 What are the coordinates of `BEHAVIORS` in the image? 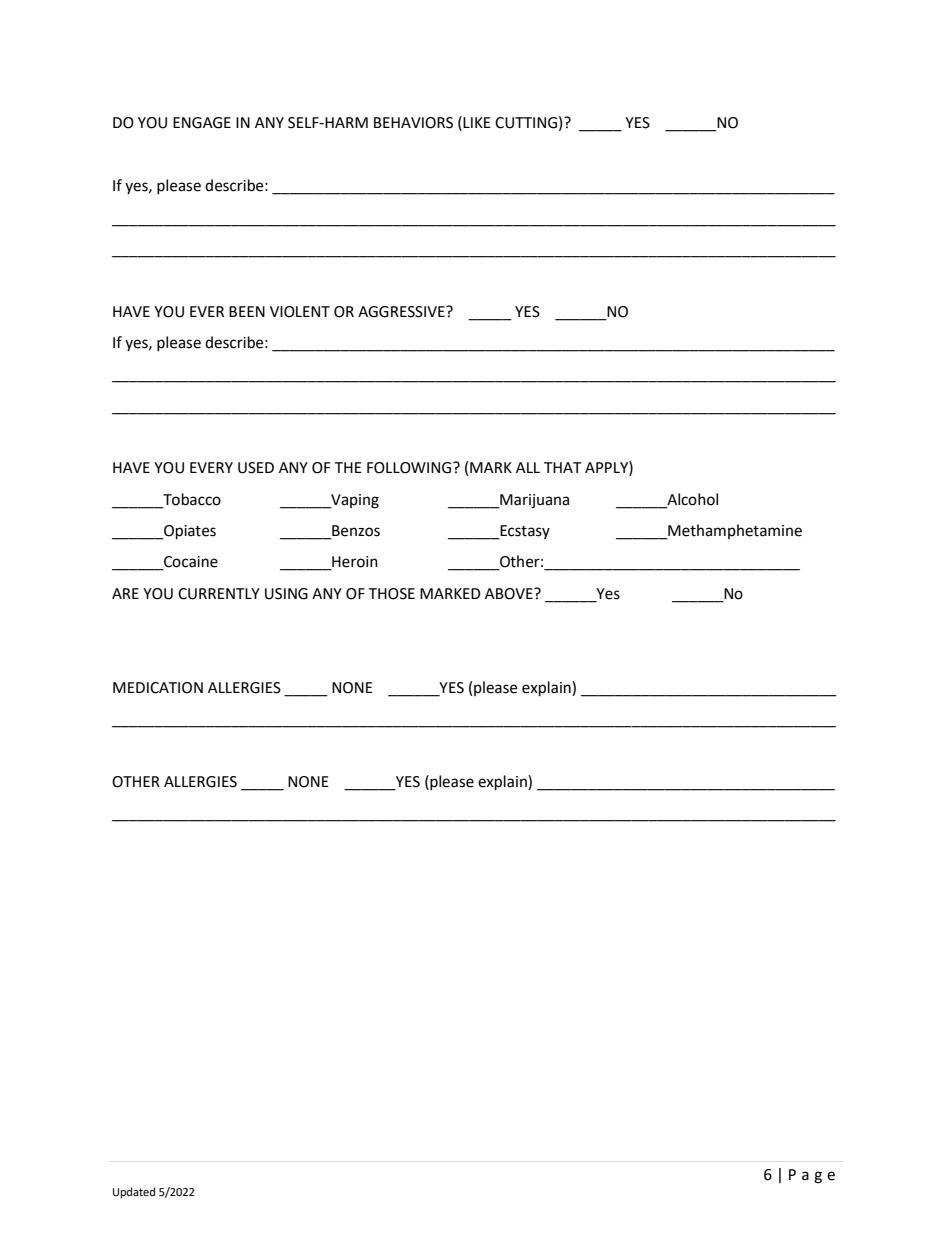 It's located at (413, 123).
